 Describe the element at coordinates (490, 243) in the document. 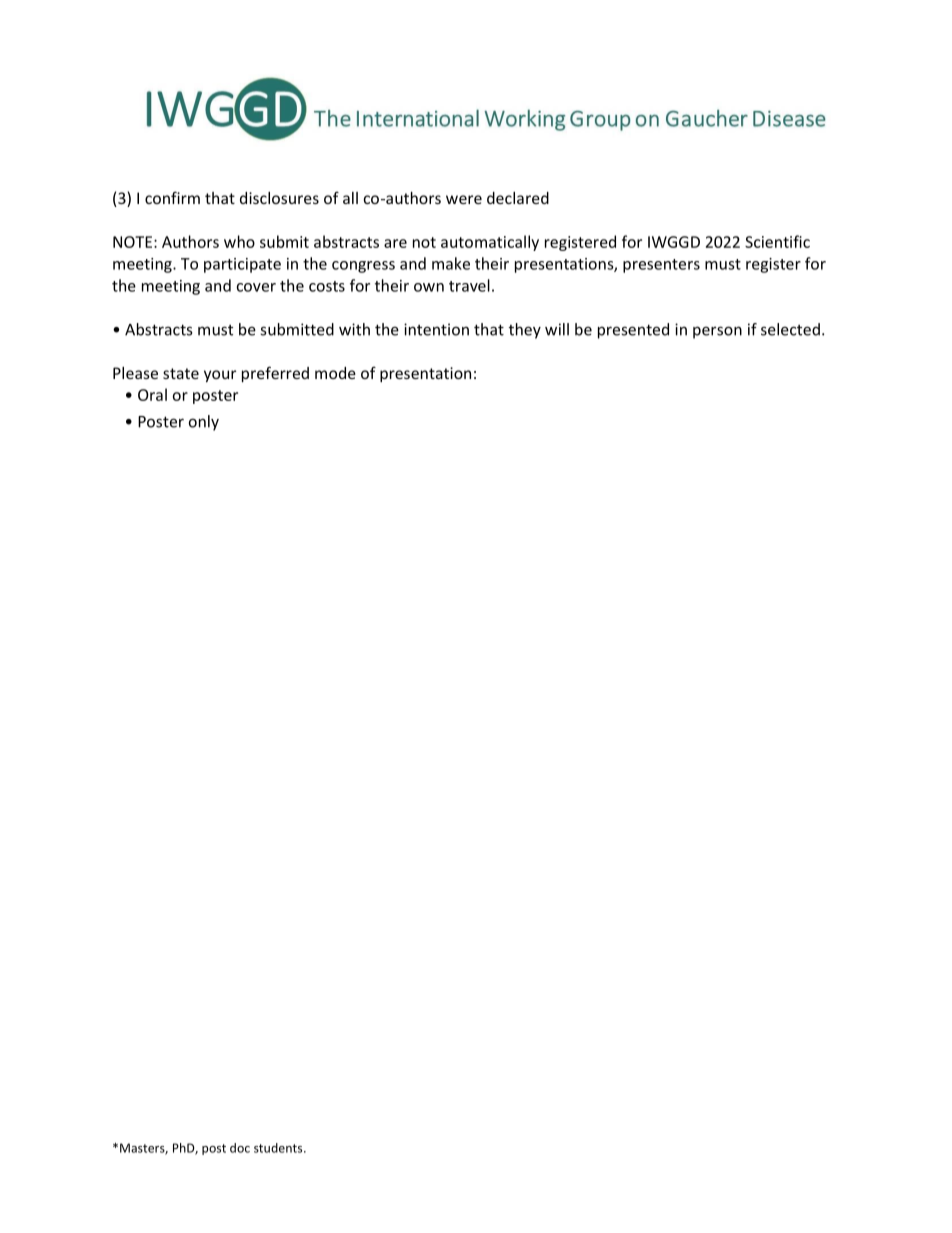

I see `automatically` at that location.
